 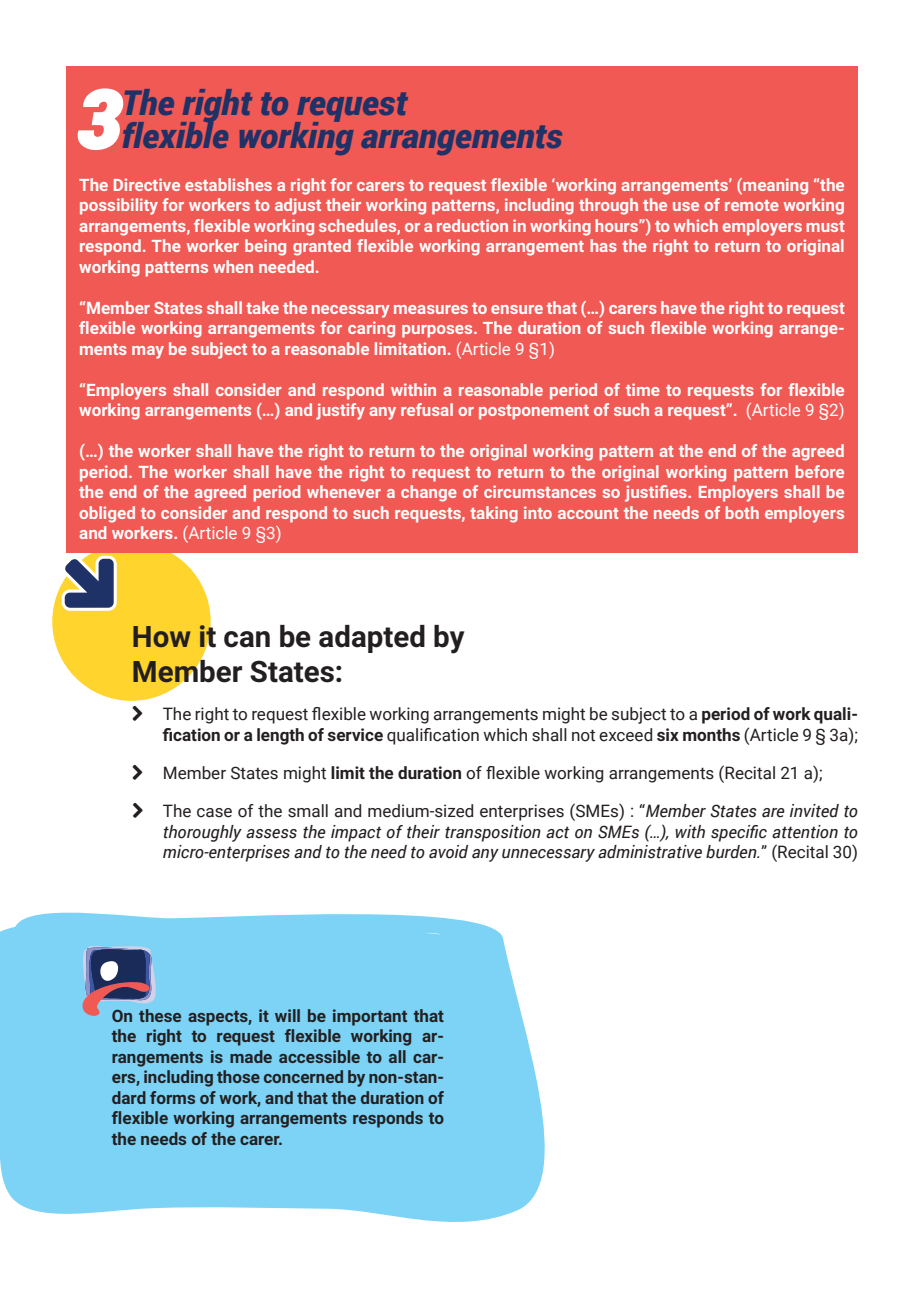 What do you see at coordinates (370, 1017) in the page?
I see `important` at bounding box center [370, 1017].
